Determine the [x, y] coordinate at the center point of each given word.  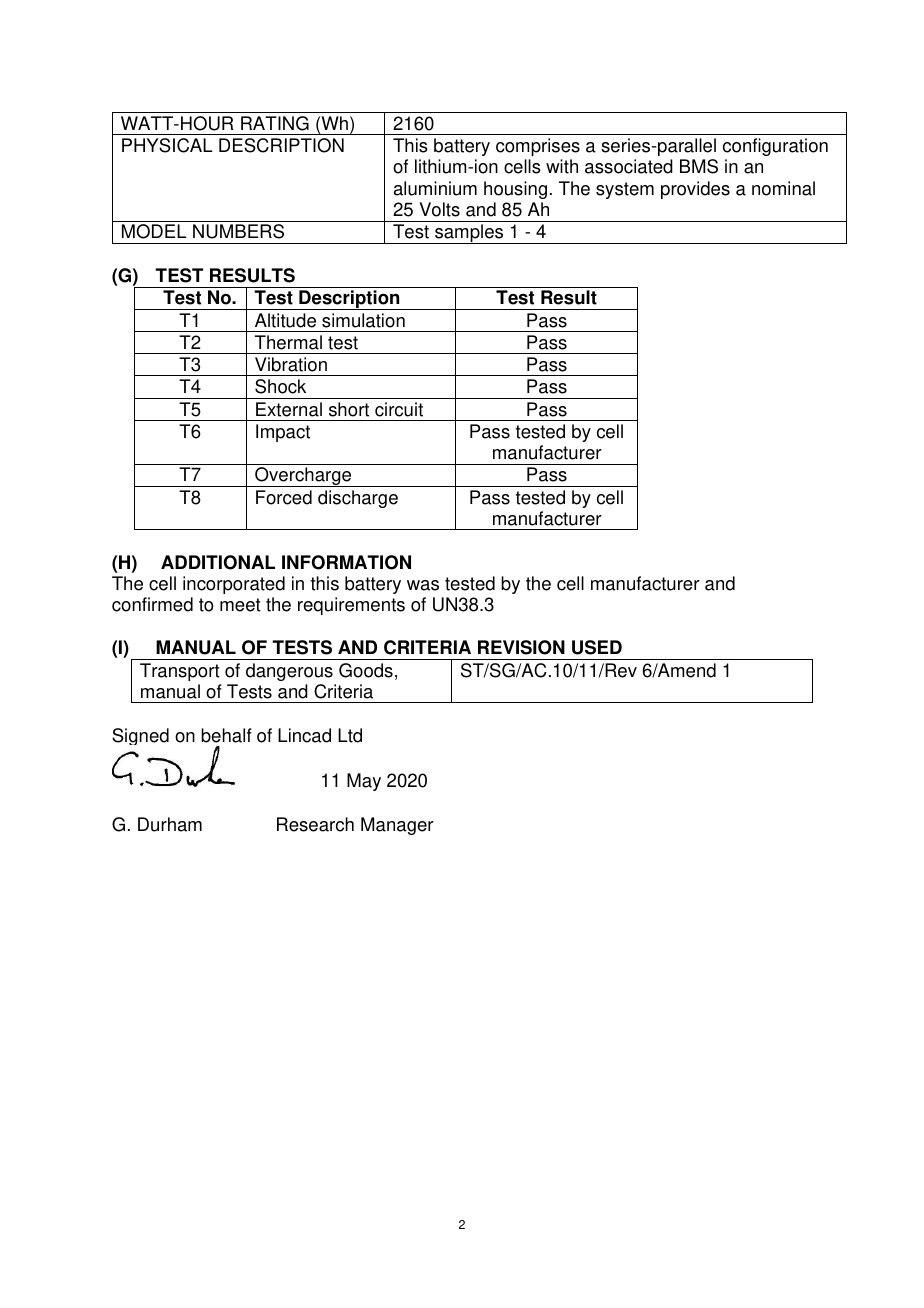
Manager [397, 826]
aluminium [435, 188]
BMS [699, 166]
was [423, 585]
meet [240, 605]
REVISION [521, 647]
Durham [170, 824]
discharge [358, 499]
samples [469, 234]
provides [695, 190]
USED [597, 647]
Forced [284, 497]
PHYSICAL [167, 145]
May [364, 782]
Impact [283, 433]
